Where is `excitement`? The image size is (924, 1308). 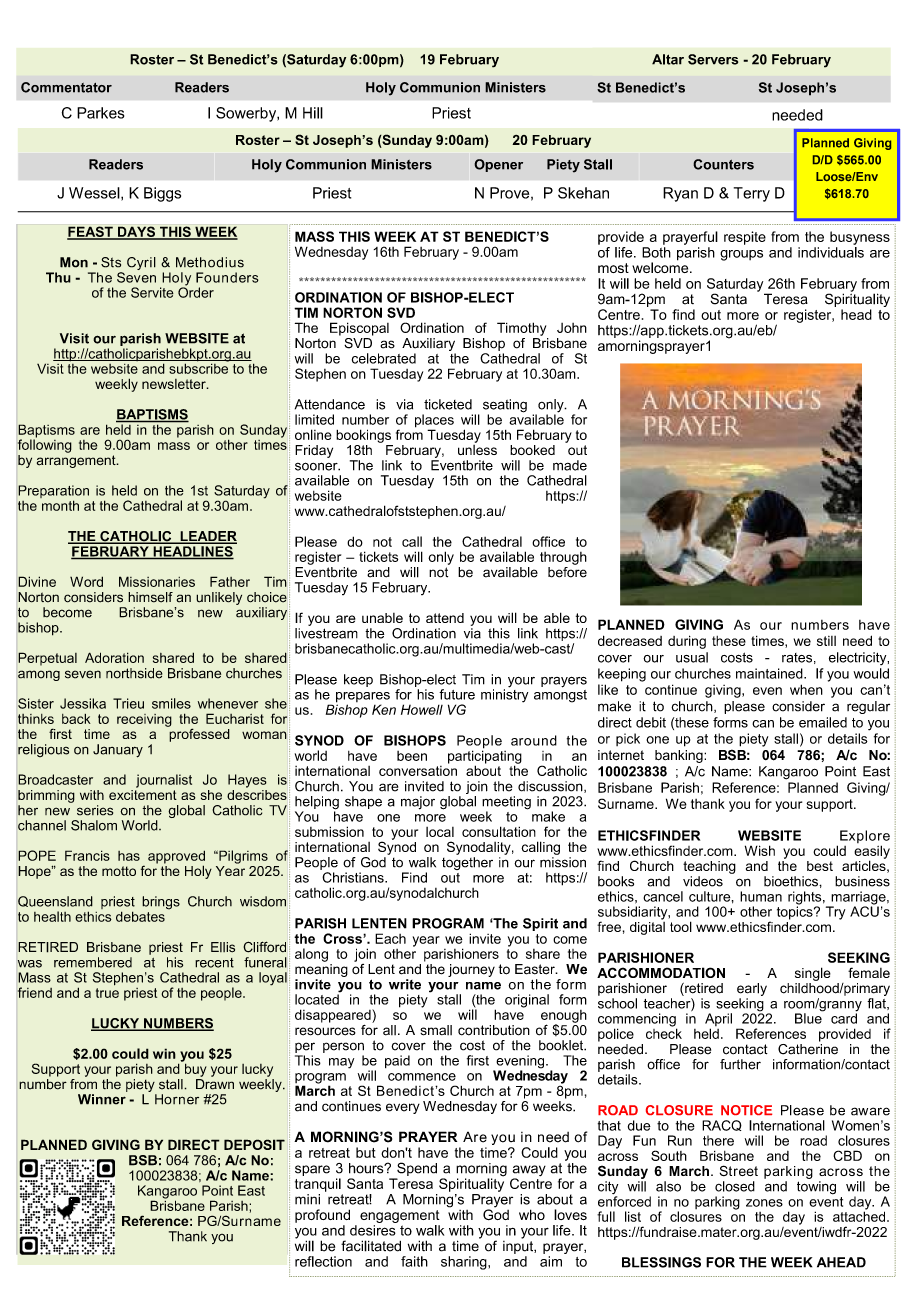
excitement is located at coordinates (143, 793).
